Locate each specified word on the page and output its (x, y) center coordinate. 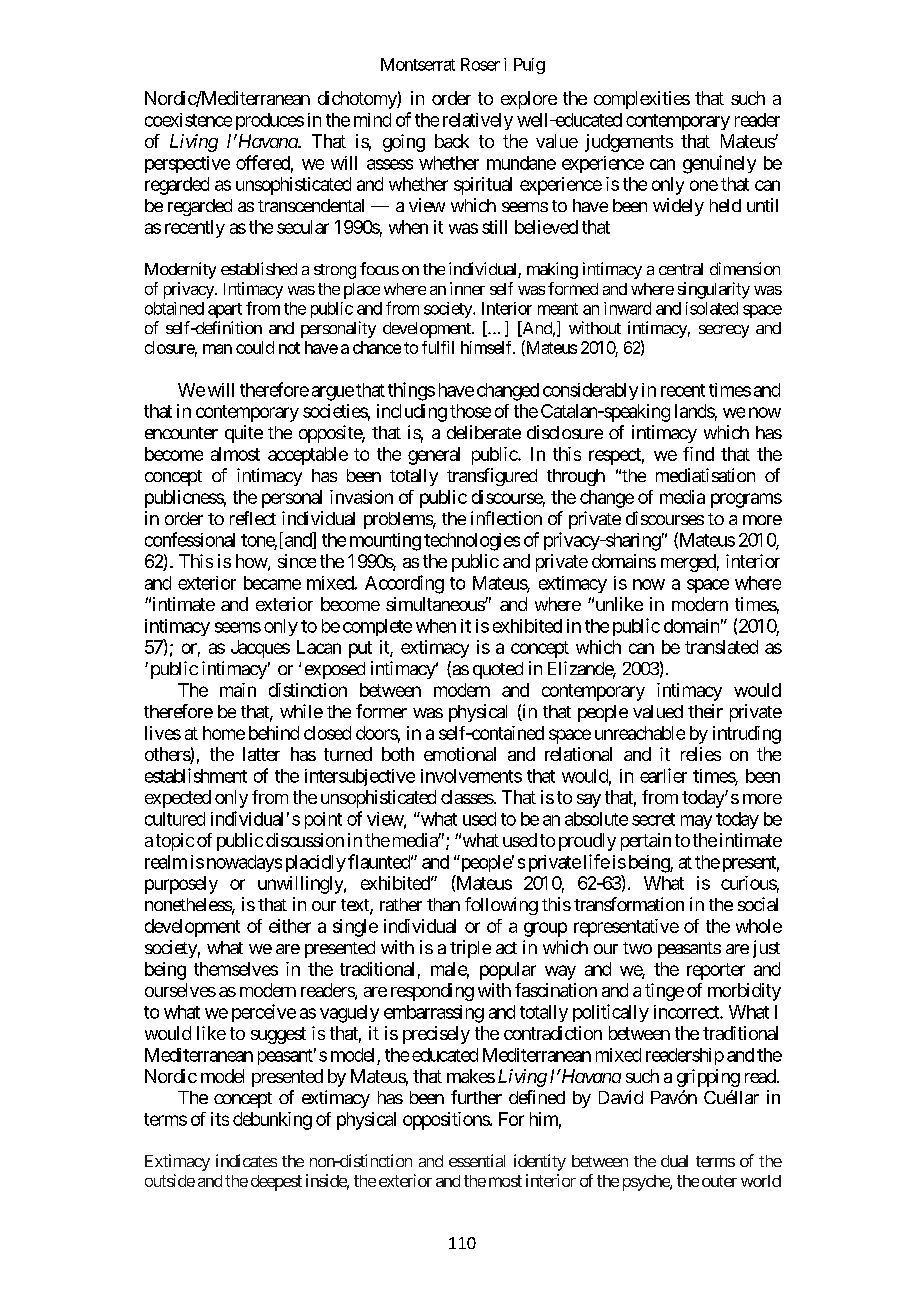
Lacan (319, 647)
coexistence (188, 120)
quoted (498, 670)
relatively (478, 121)
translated (721, 647)
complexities (642, 100)
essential (477, 1160)
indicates (246, 1160)
